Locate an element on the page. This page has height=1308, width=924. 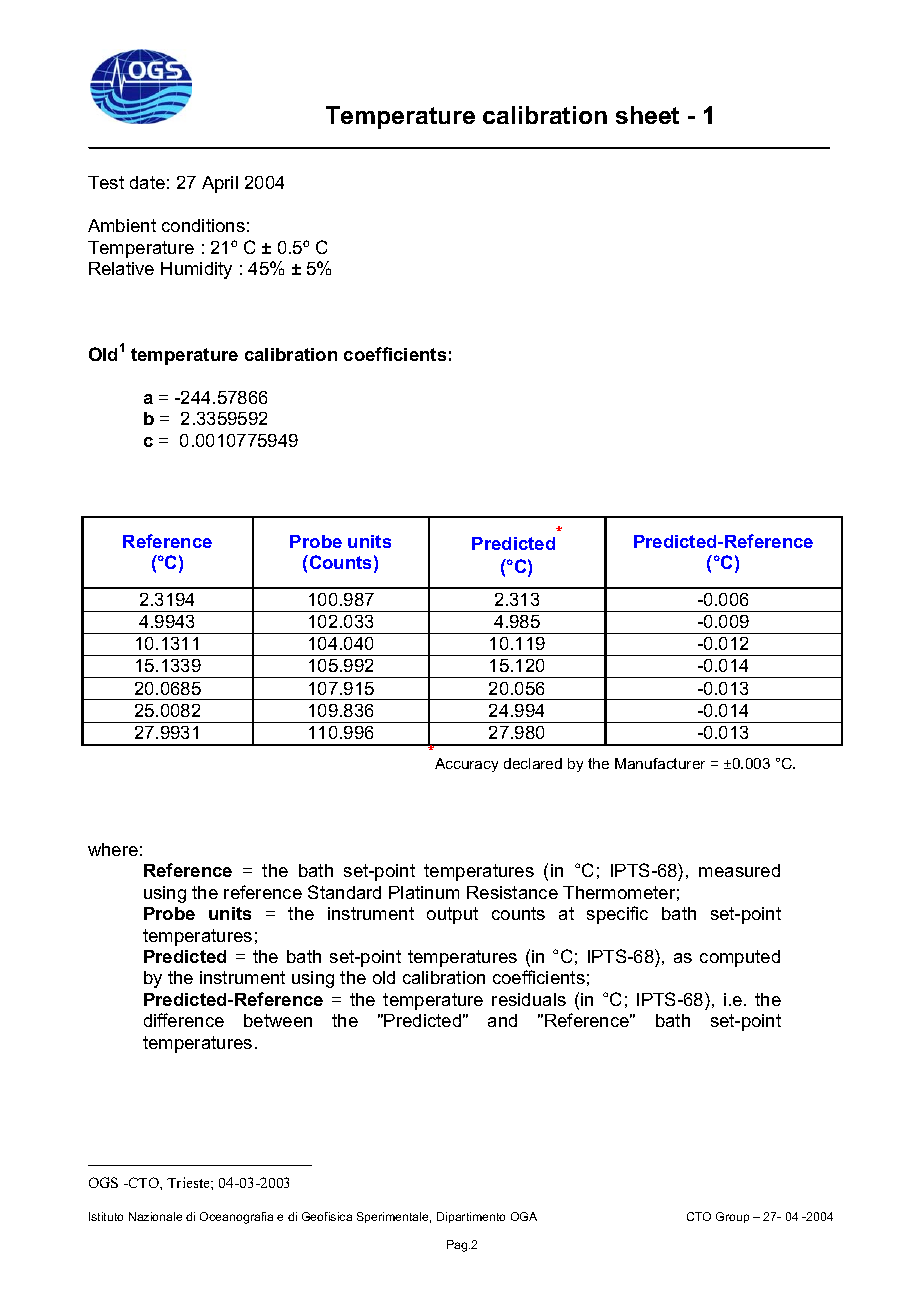
Platinum is located at coordinates (424, 892).
